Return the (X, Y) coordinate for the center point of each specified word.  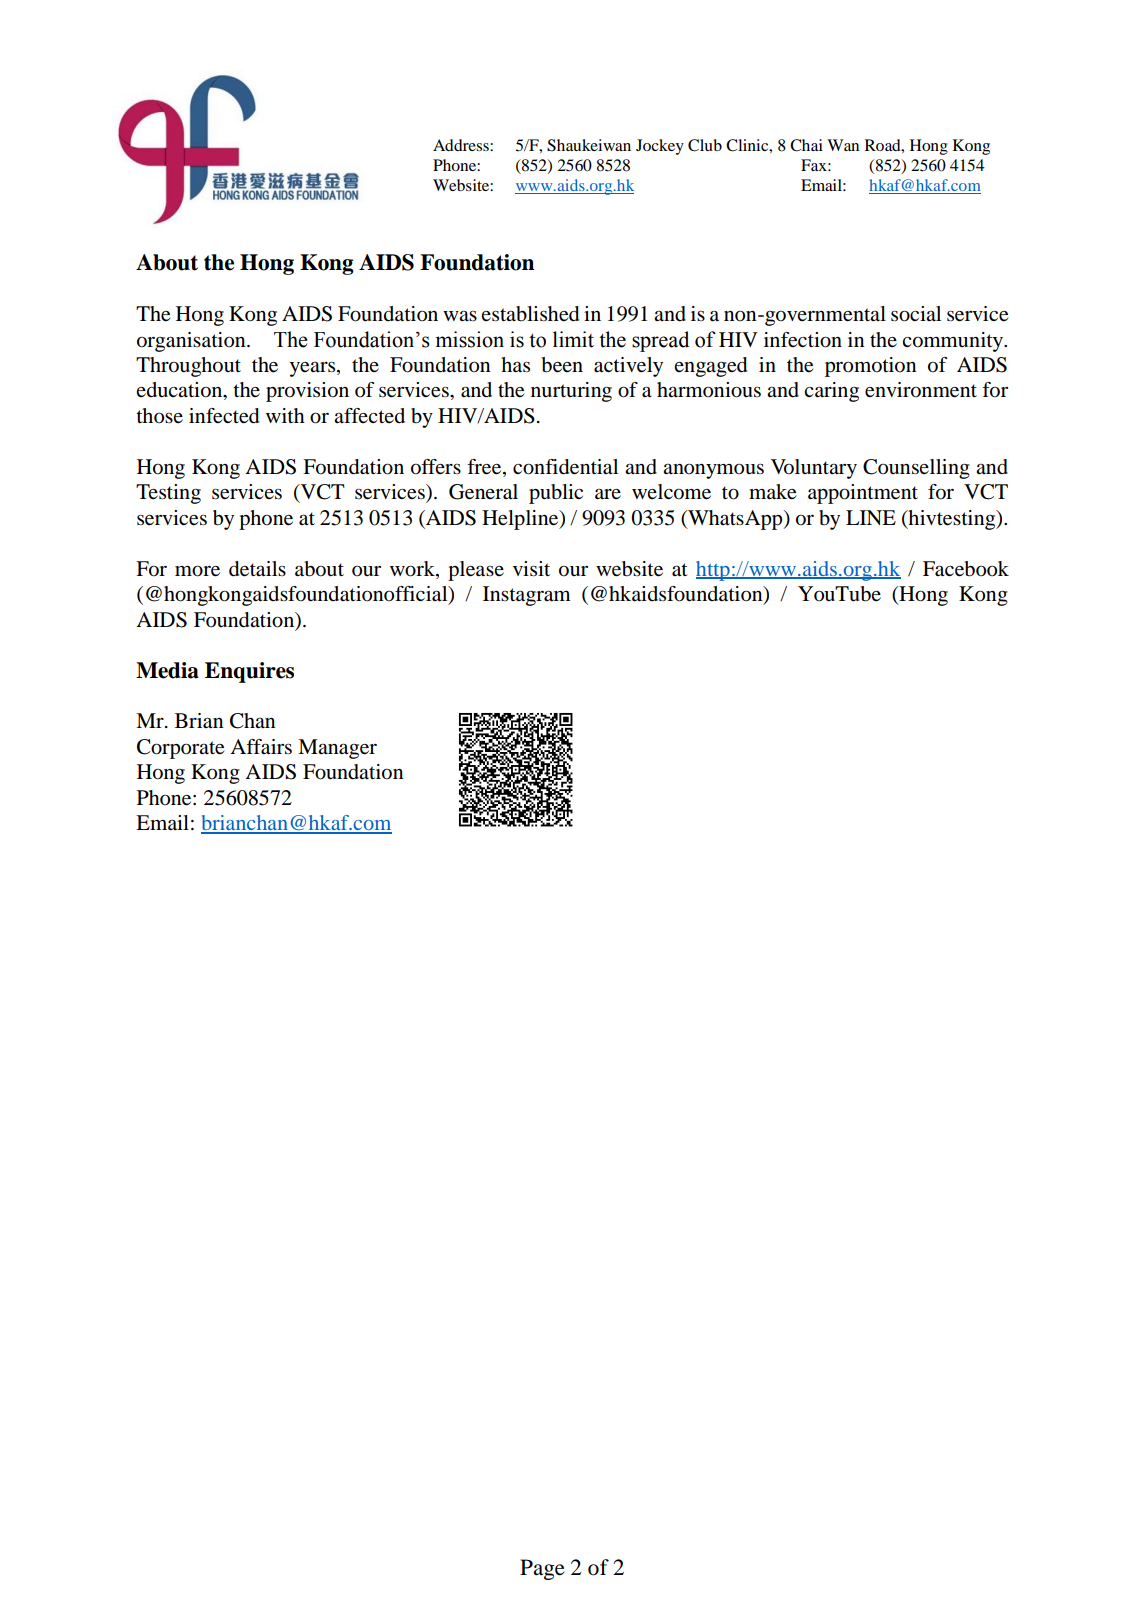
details (257, 569)
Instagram (527, 596)
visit (531, 568)
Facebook (966, 569)
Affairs (261, 747)
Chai (806, 145)
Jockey (660, 147)
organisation (192, 342)
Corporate (180, 749)
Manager (337, 749)
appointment (863, 494)
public (556, 494)
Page (542, 1569)
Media (167, 670)
